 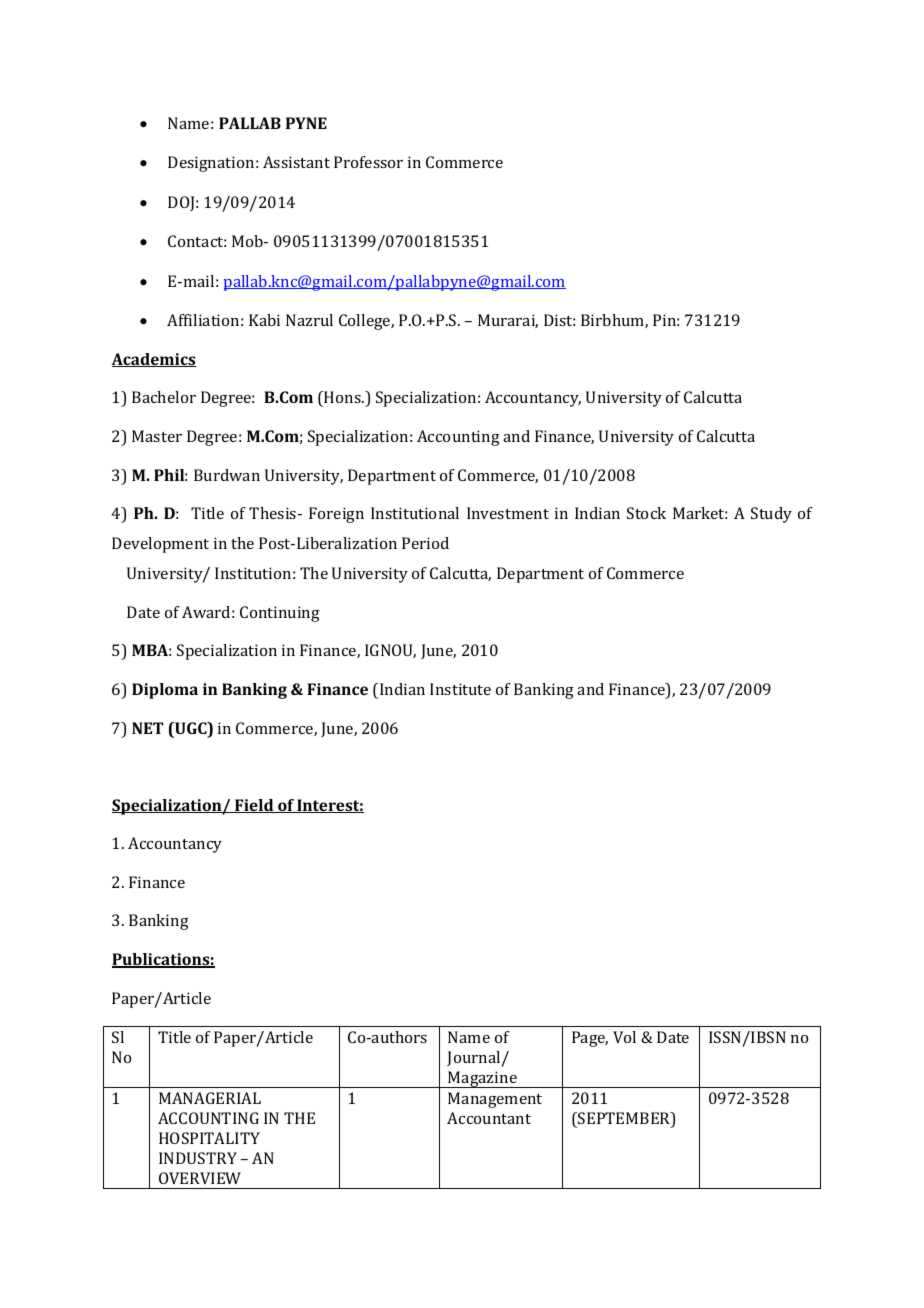 What do you see at coordinates (624, 1037) in the image?
I see `Vol` at bounding box center [624, 1037].
